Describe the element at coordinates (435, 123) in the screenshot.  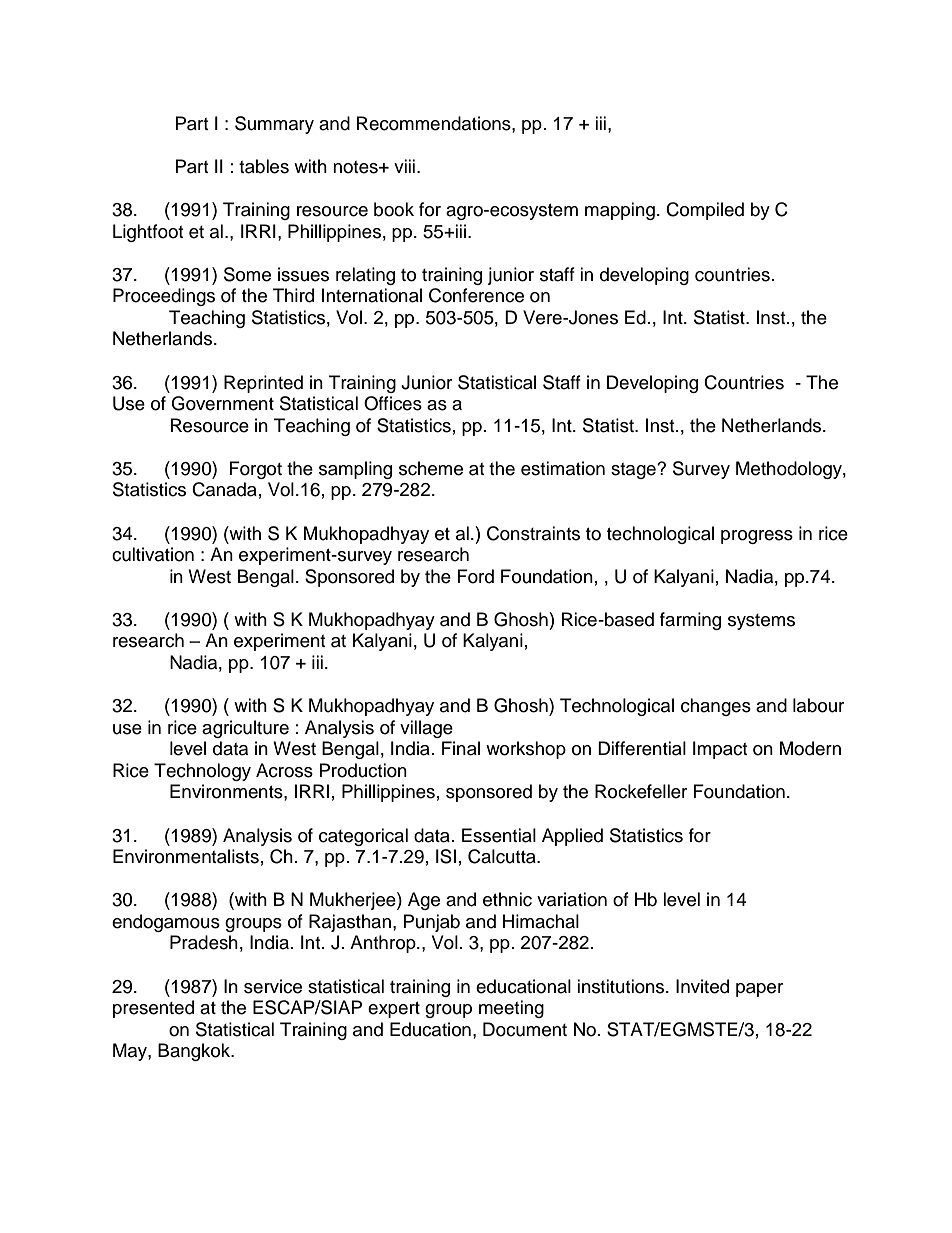
I see `Recommendations` at that location.
